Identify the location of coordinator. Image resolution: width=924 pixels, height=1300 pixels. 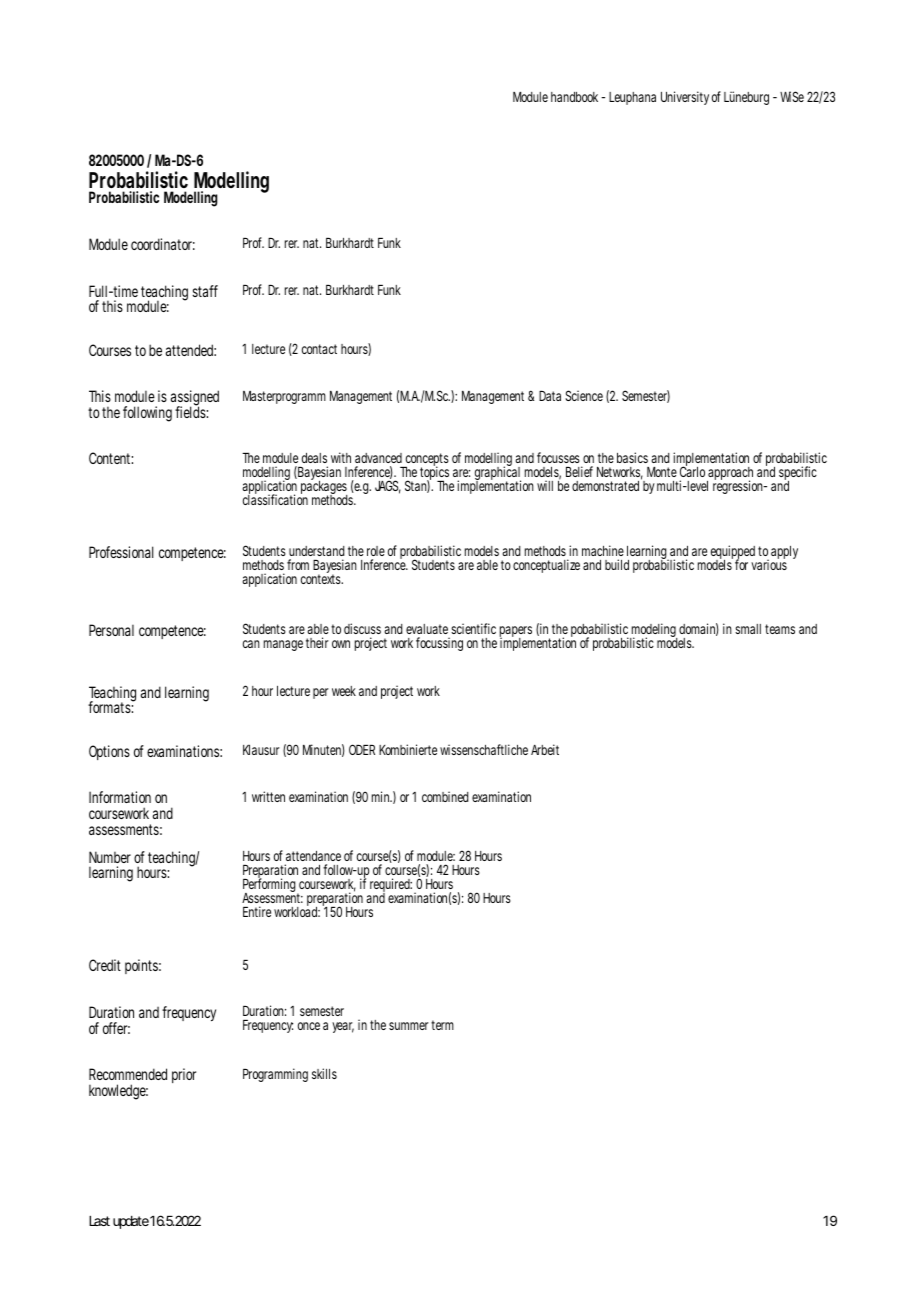
(163, 244).
